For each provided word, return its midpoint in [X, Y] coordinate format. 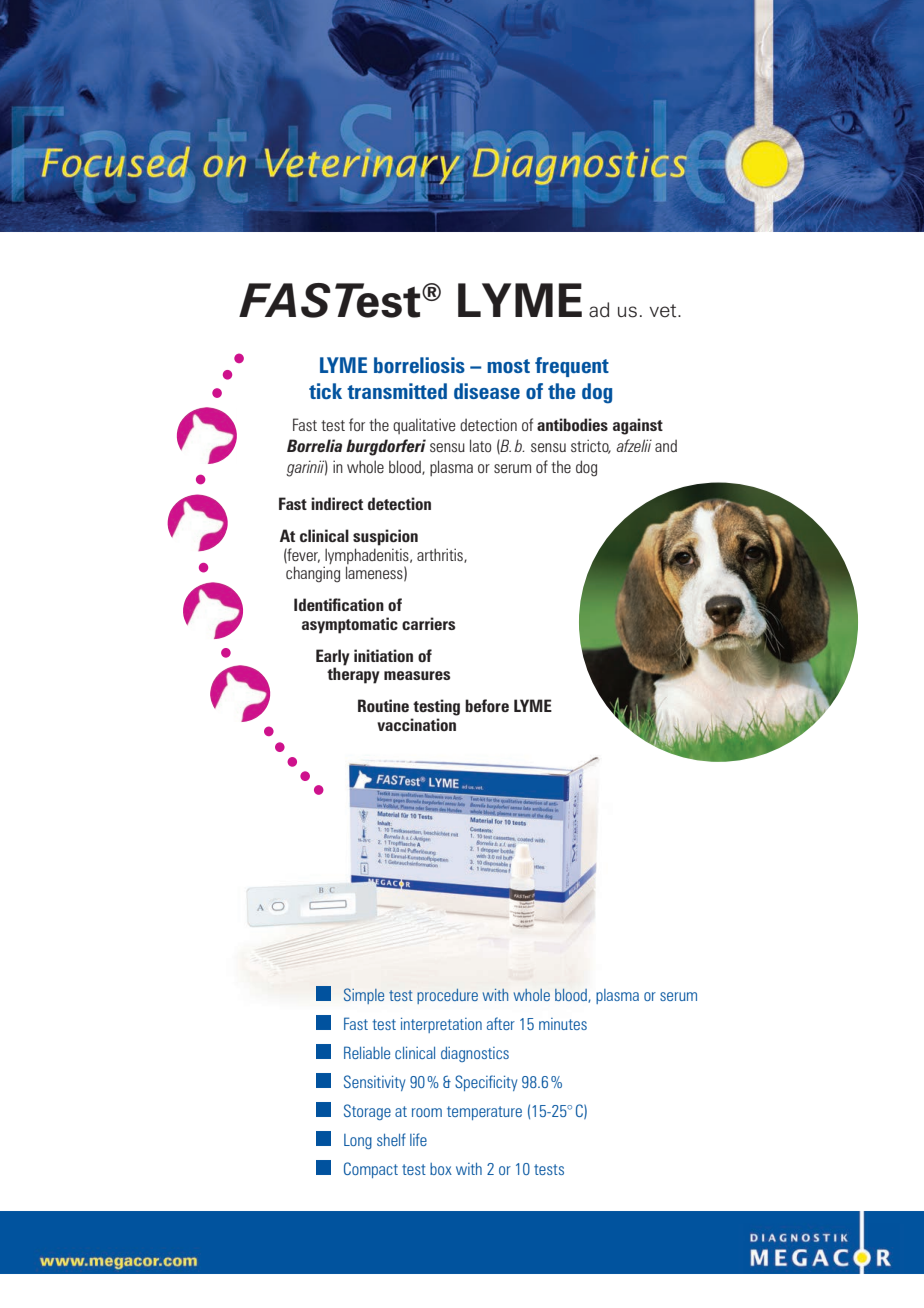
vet [664, 311]
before [487, 705]
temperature [484, 1113]
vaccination [416, 724]
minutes [563, 1024]
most [508, 366]
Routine [383, 705]
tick [325, 391]
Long [358, 1141]
